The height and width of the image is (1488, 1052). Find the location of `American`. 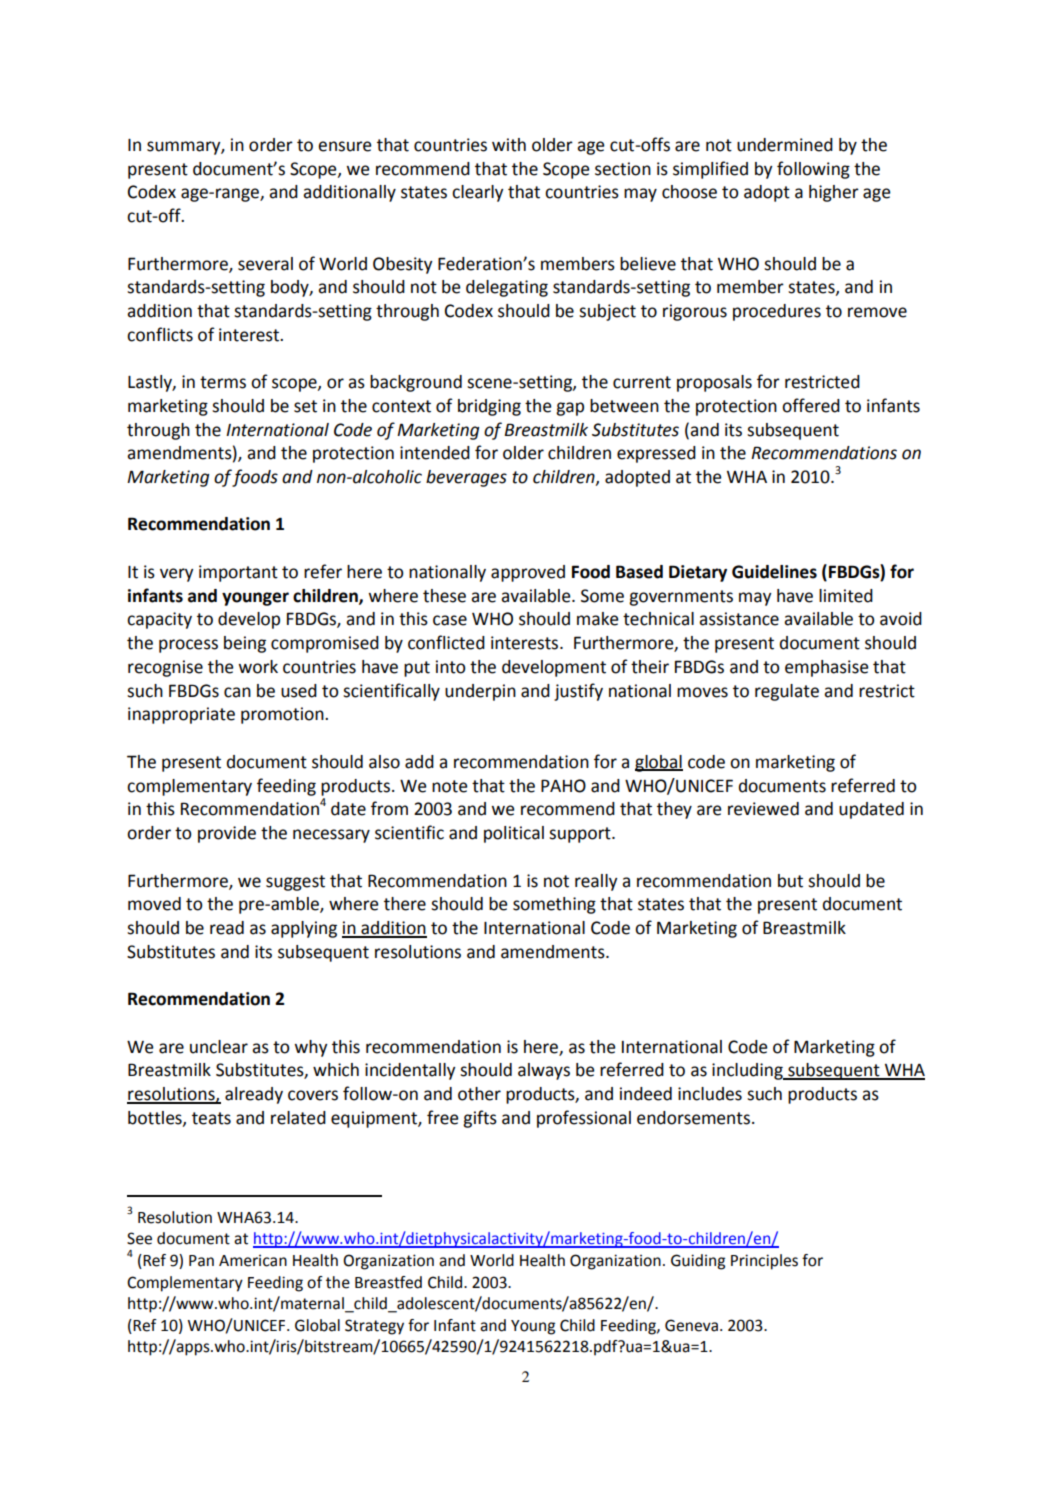

American is located at coordinates (253, 1261).
